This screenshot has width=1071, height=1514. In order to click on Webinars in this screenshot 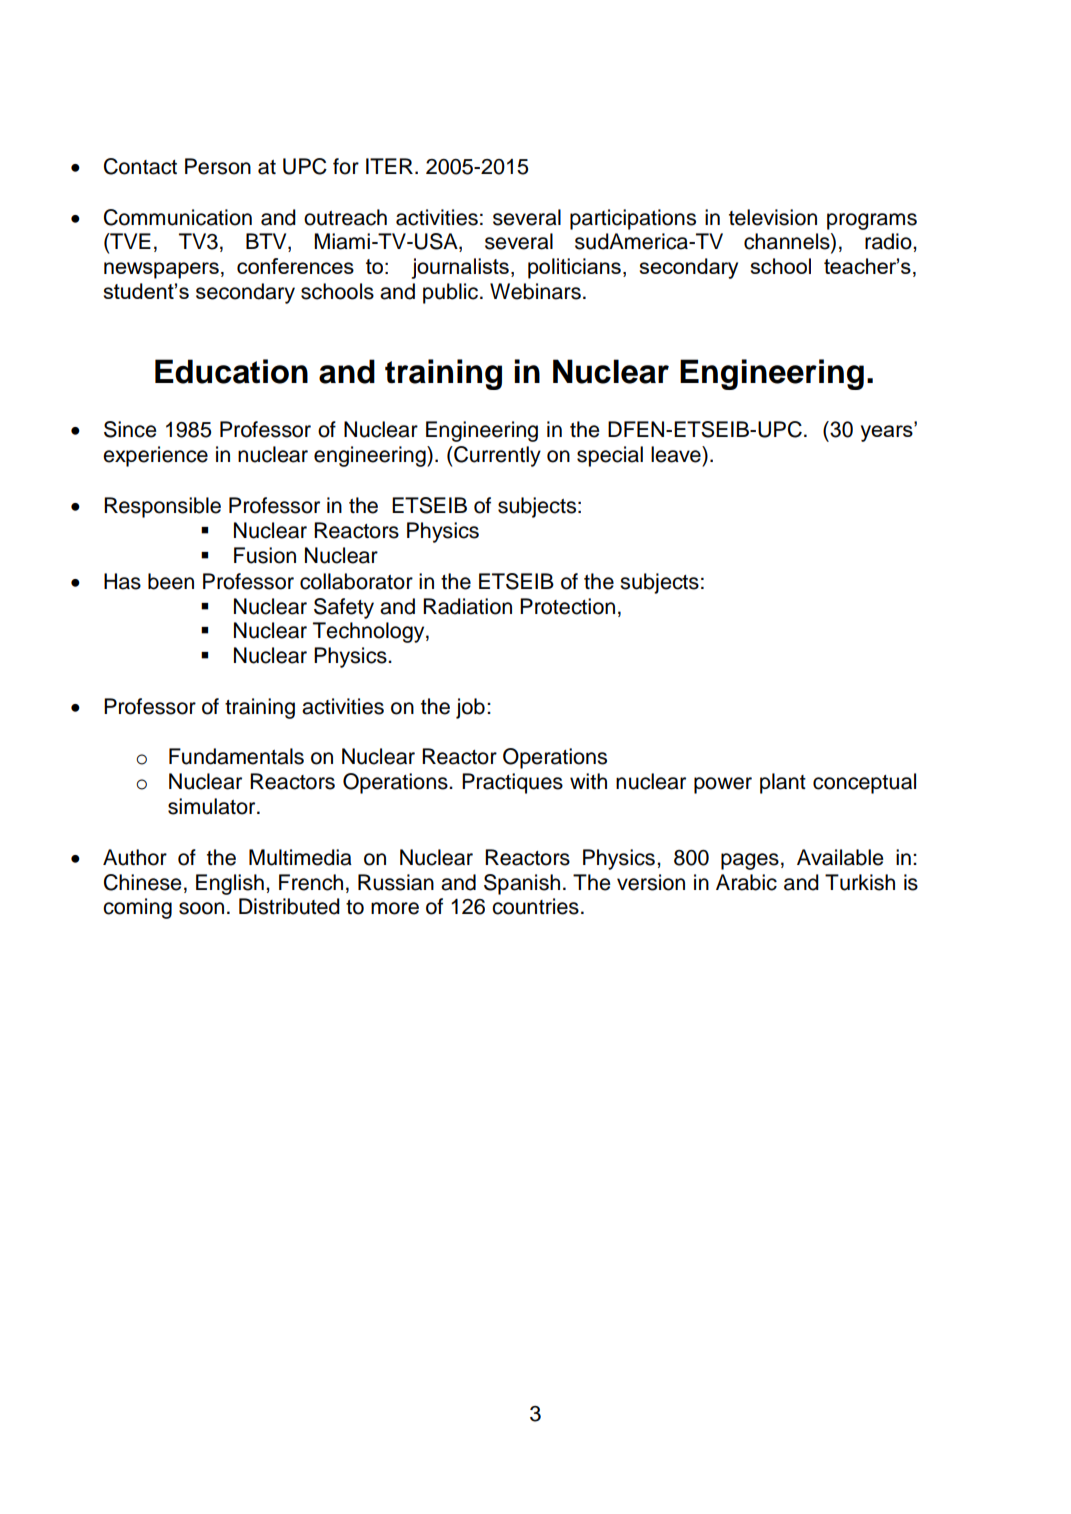, I will do `click(535, 291)`.
